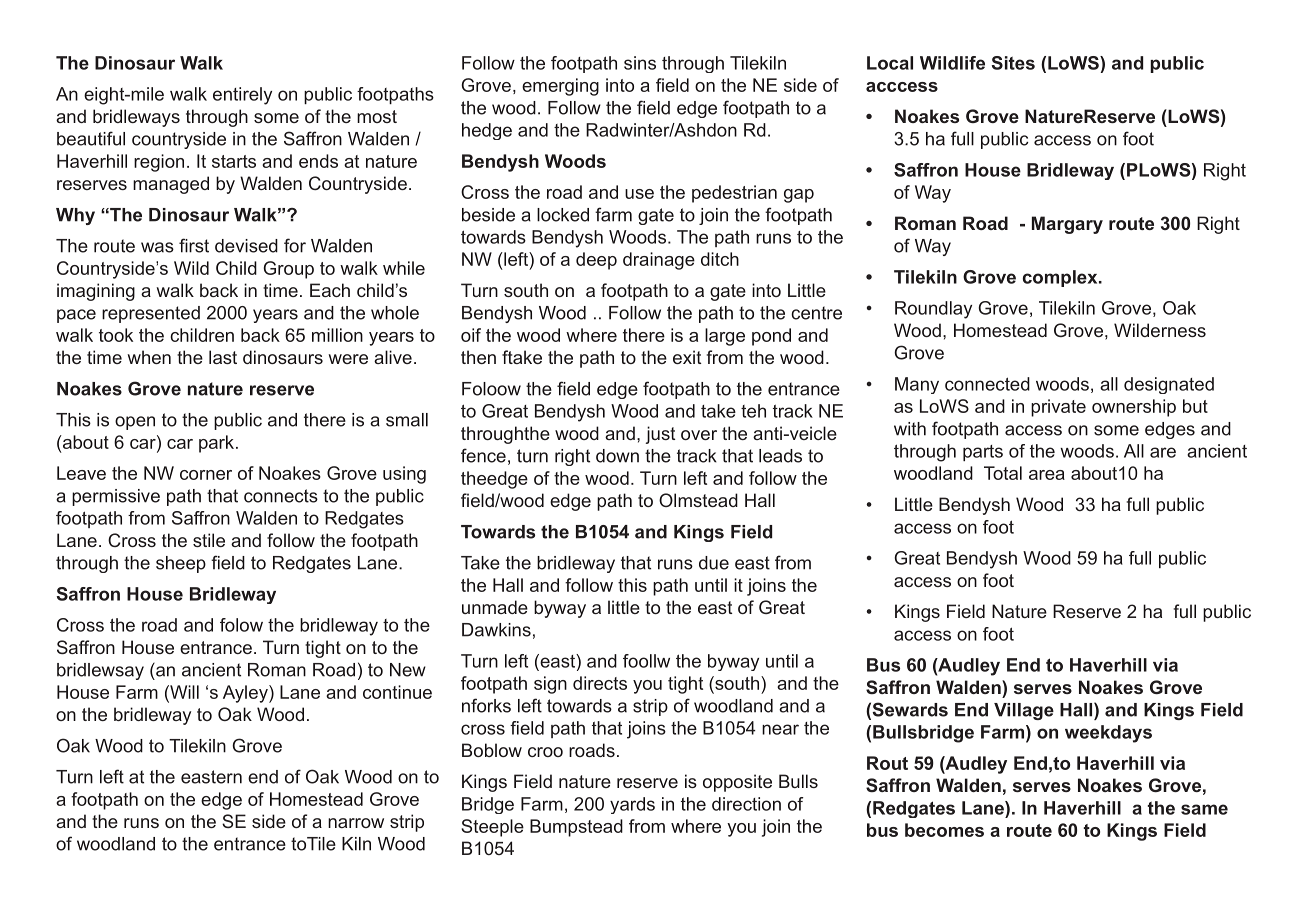  I want to click on area, so click(1047, 475).
